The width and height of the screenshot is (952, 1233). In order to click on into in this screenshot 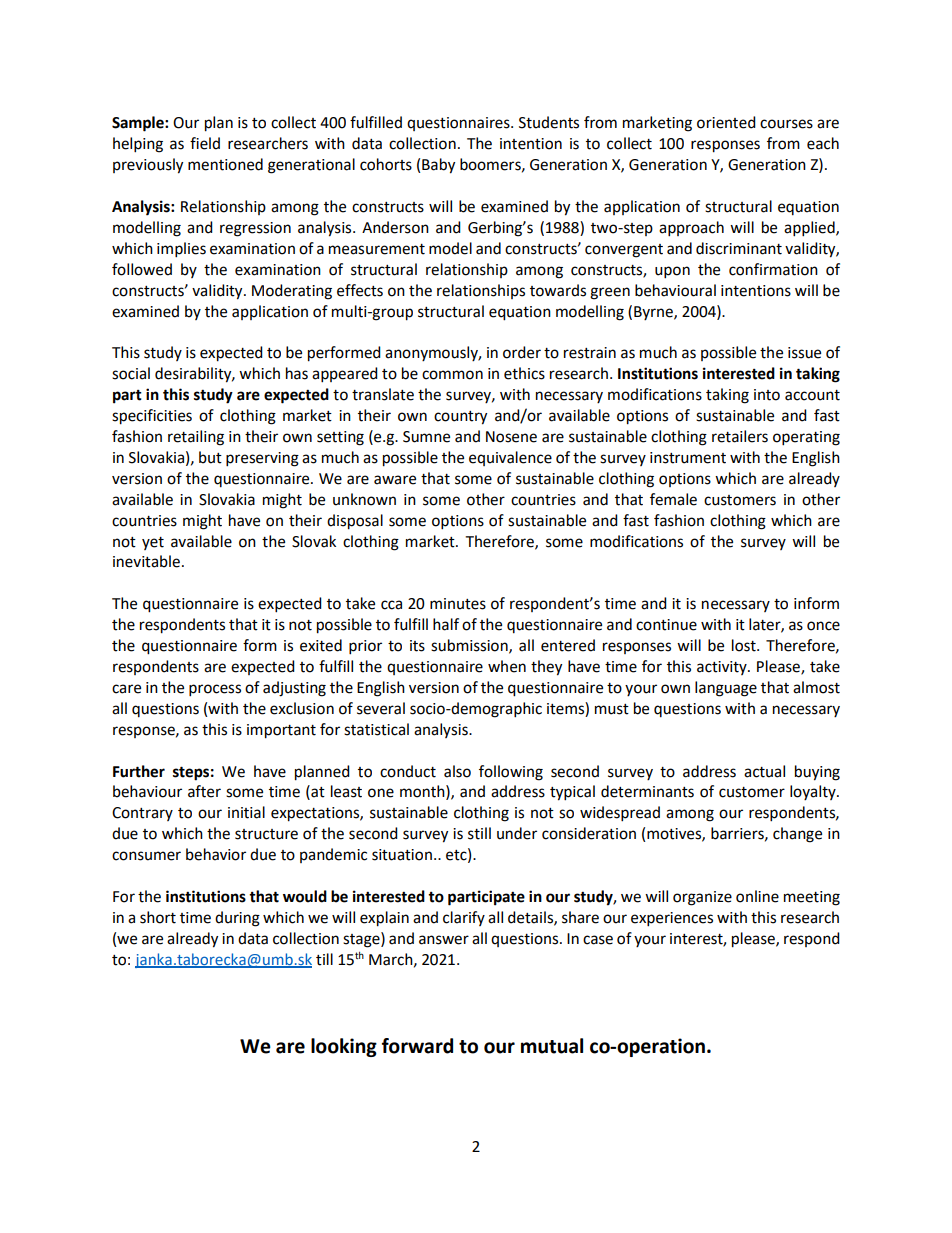, I will do `click(767, 395)`.
